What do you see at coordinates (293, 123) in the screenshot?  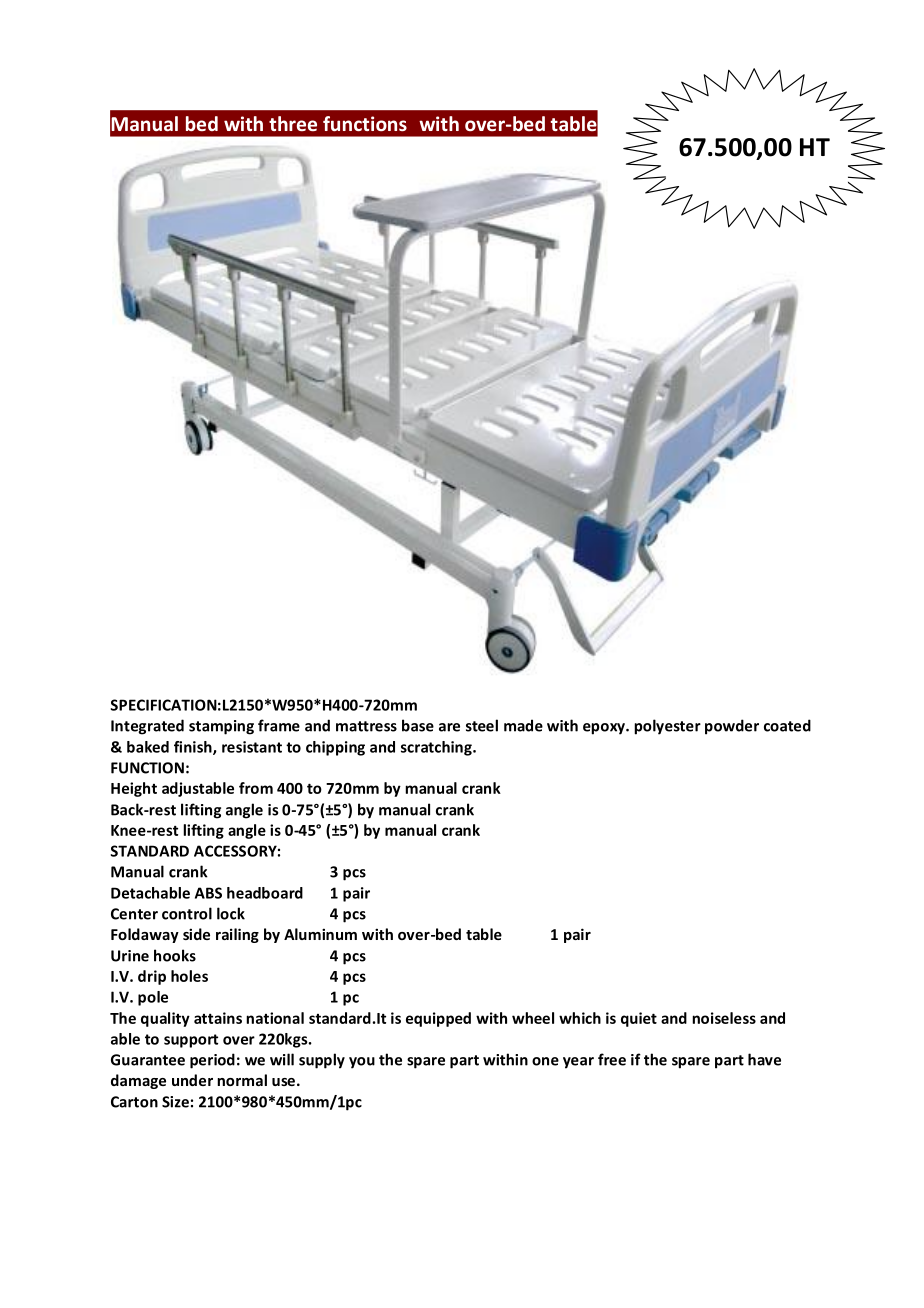 I see `three` at bounding box center [293, 123].
